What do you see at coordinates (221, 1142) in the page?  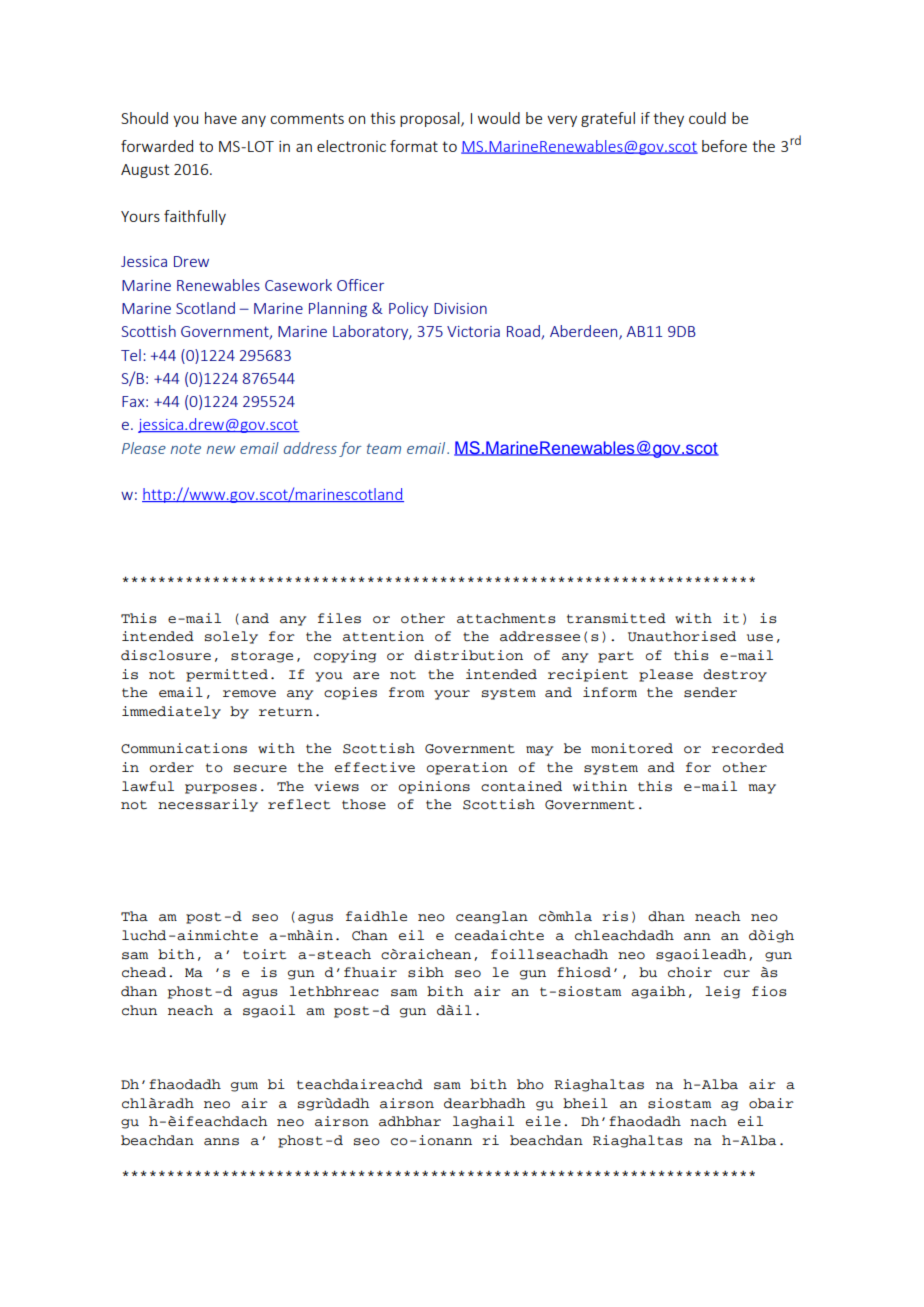 I see `anns` at bounding box center [221, 1142].
